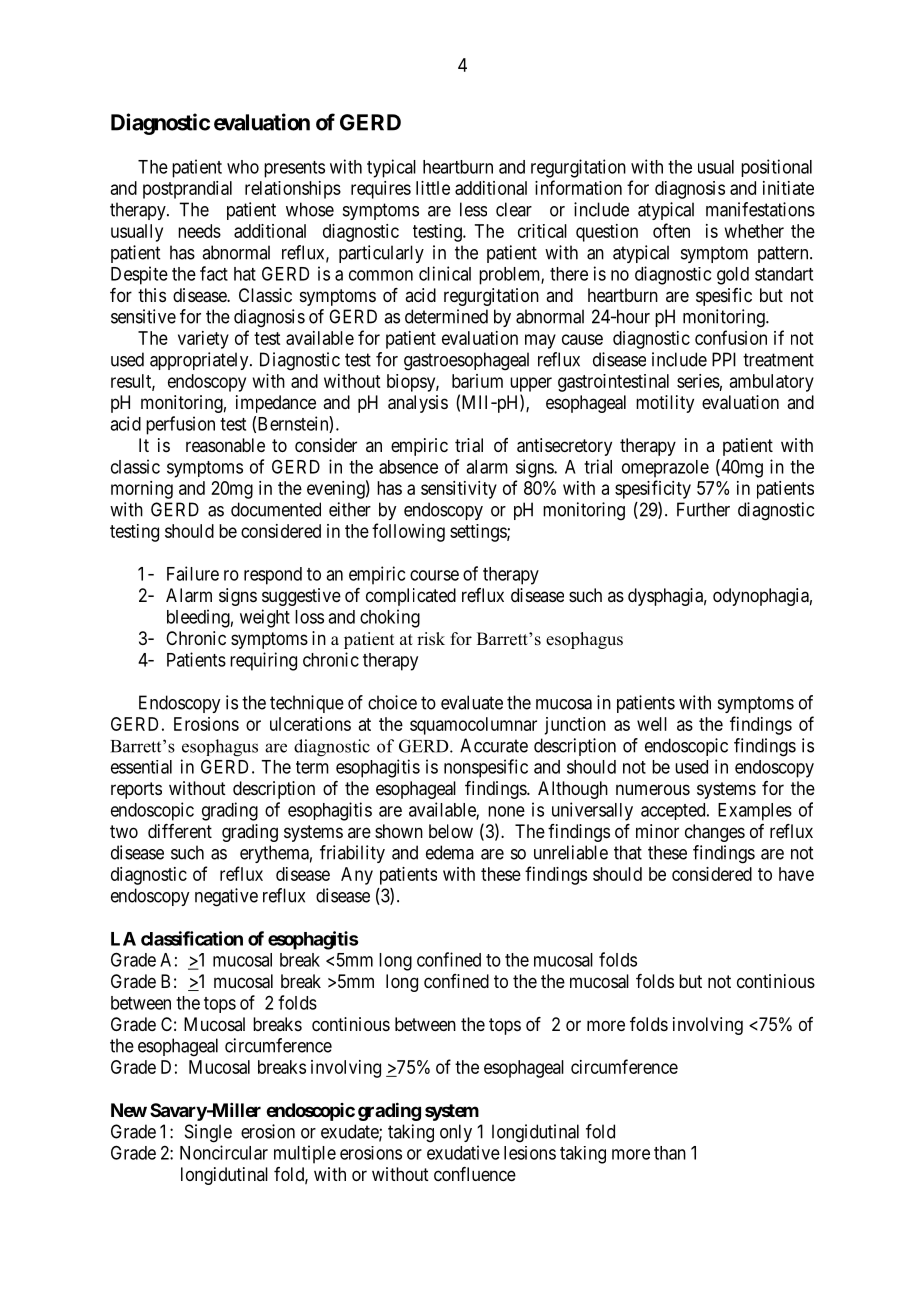 The image size is (924, 1308). I want to click on have, so click(796, 874).
